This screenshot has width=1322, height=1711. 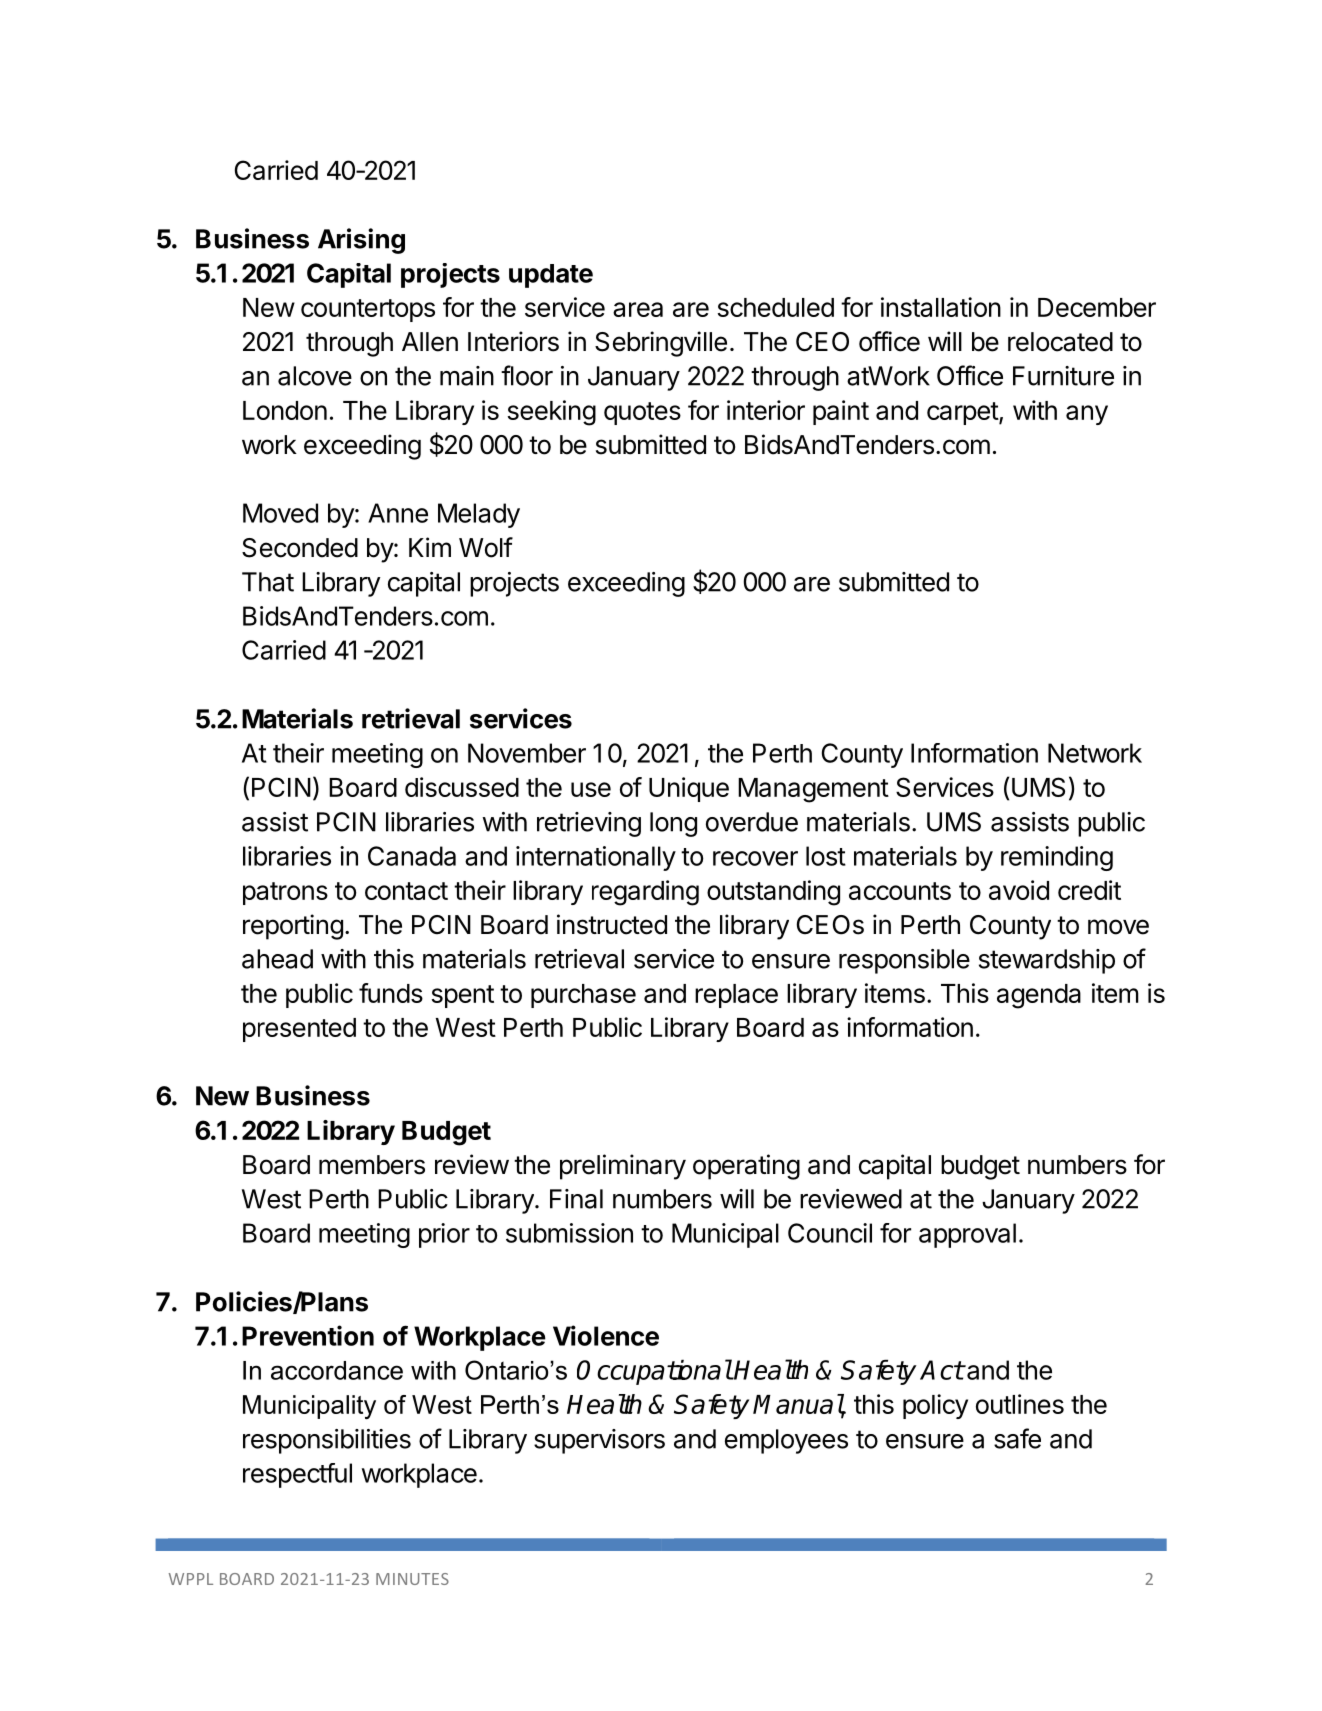 I want to click on approval, so click(x=967, y=1235).
